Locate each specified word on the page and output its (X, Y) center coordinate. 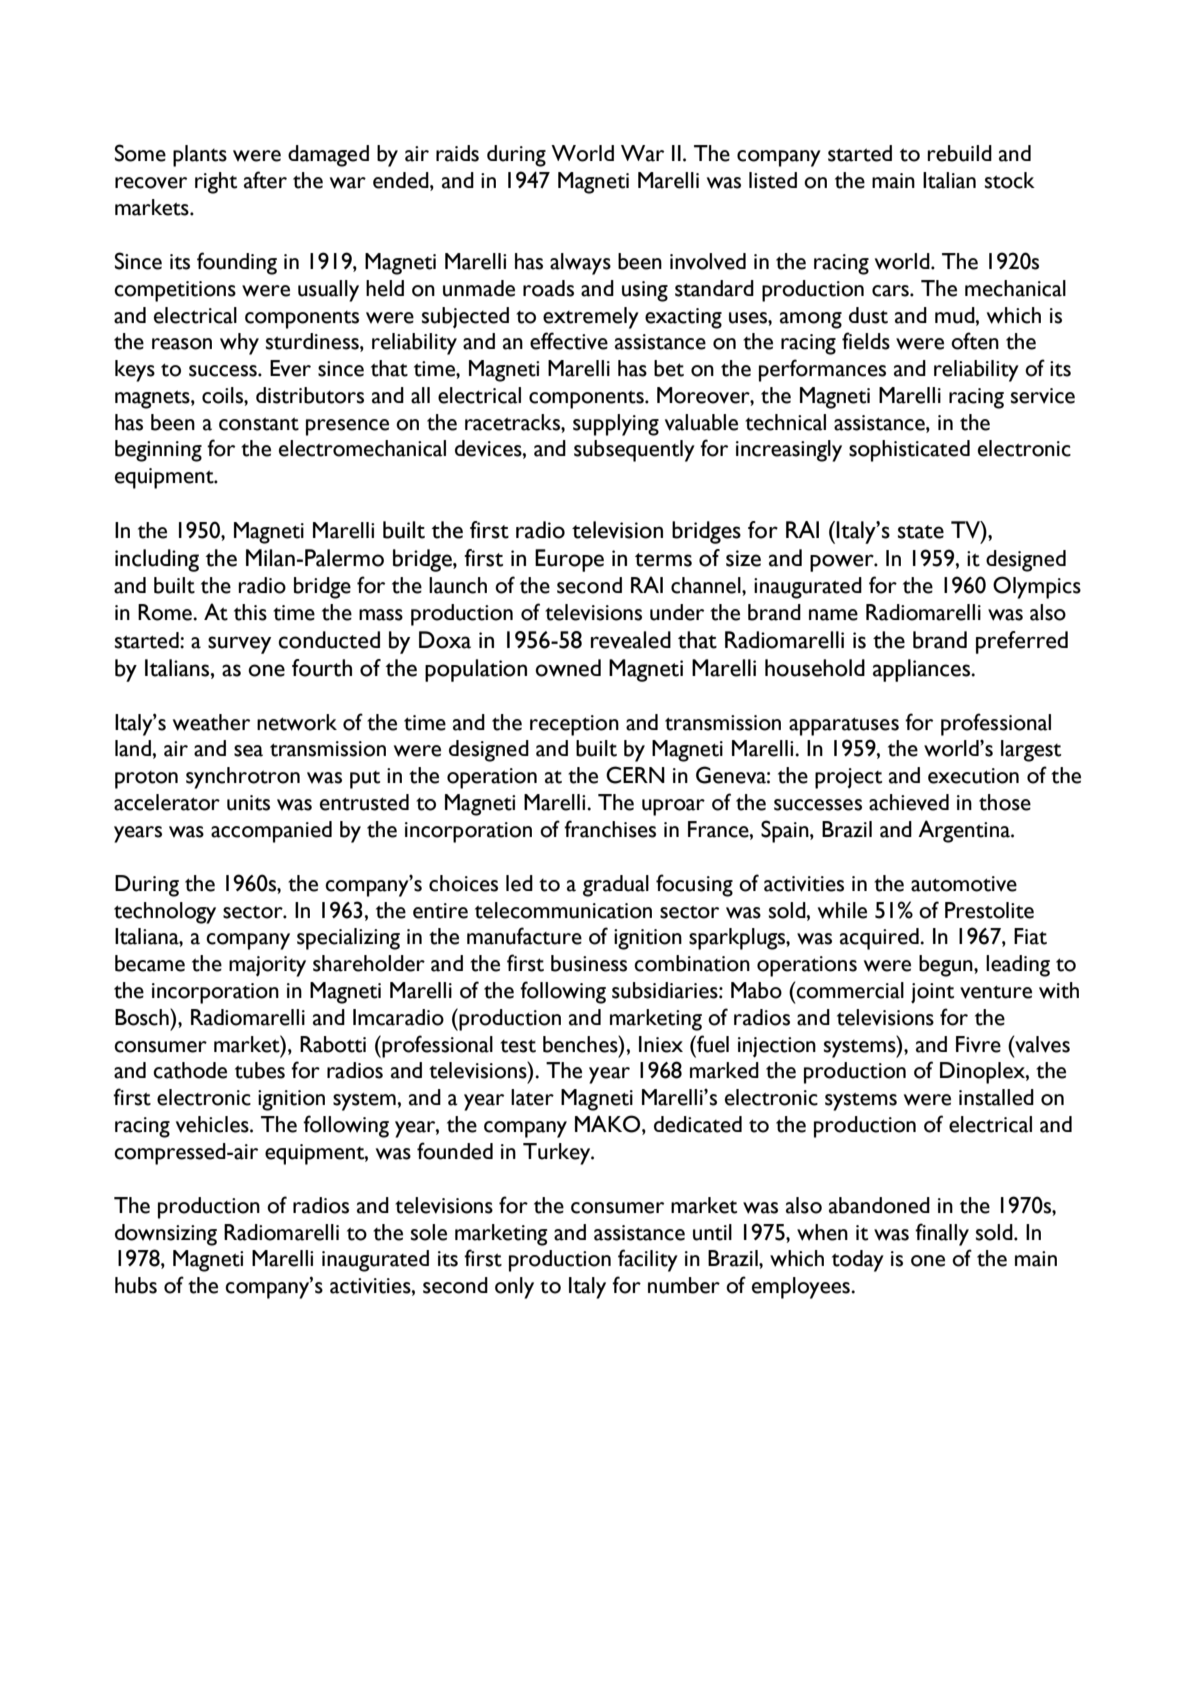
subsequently (634, 451)
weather (211, 722)
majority (267, 966)
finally (942, 1234)
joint (932, 993)
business (589, 963)
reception (574, 725)
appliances (923, 670)
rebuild (959, 153)
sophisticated (909, 451)
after (265, 180)
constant (259, 424)
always (580, 264)
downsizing (166, 1235)
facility (648, 1260)
